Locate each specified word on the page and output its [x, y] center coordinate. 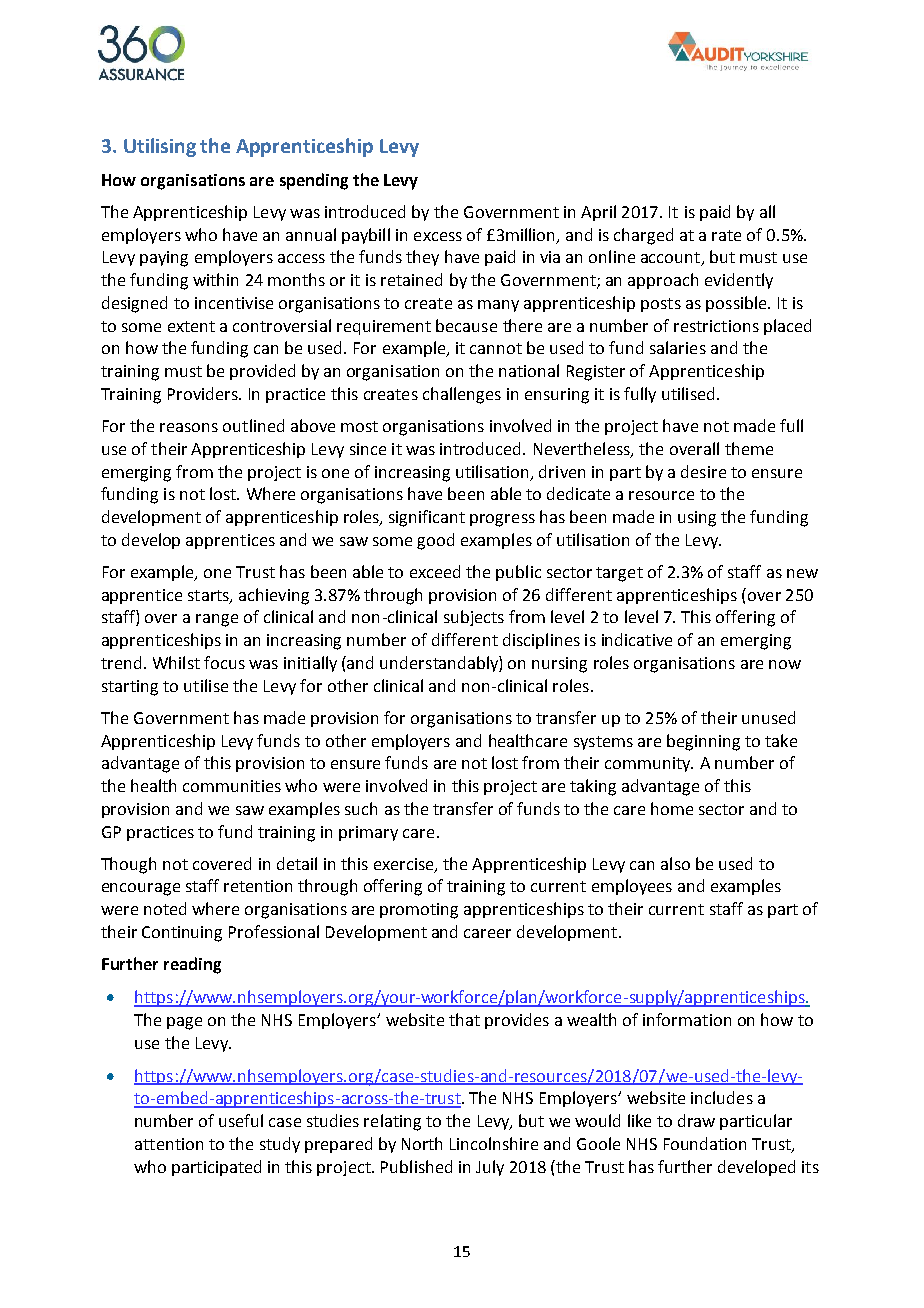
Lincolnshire [494, 1143]
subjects [474, 618]
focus [224, 662]
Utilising [160, 147]
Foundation [705, 1143]
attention [169, 1144]
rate [726, 235]
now [785, 664]
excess [438, 236]
